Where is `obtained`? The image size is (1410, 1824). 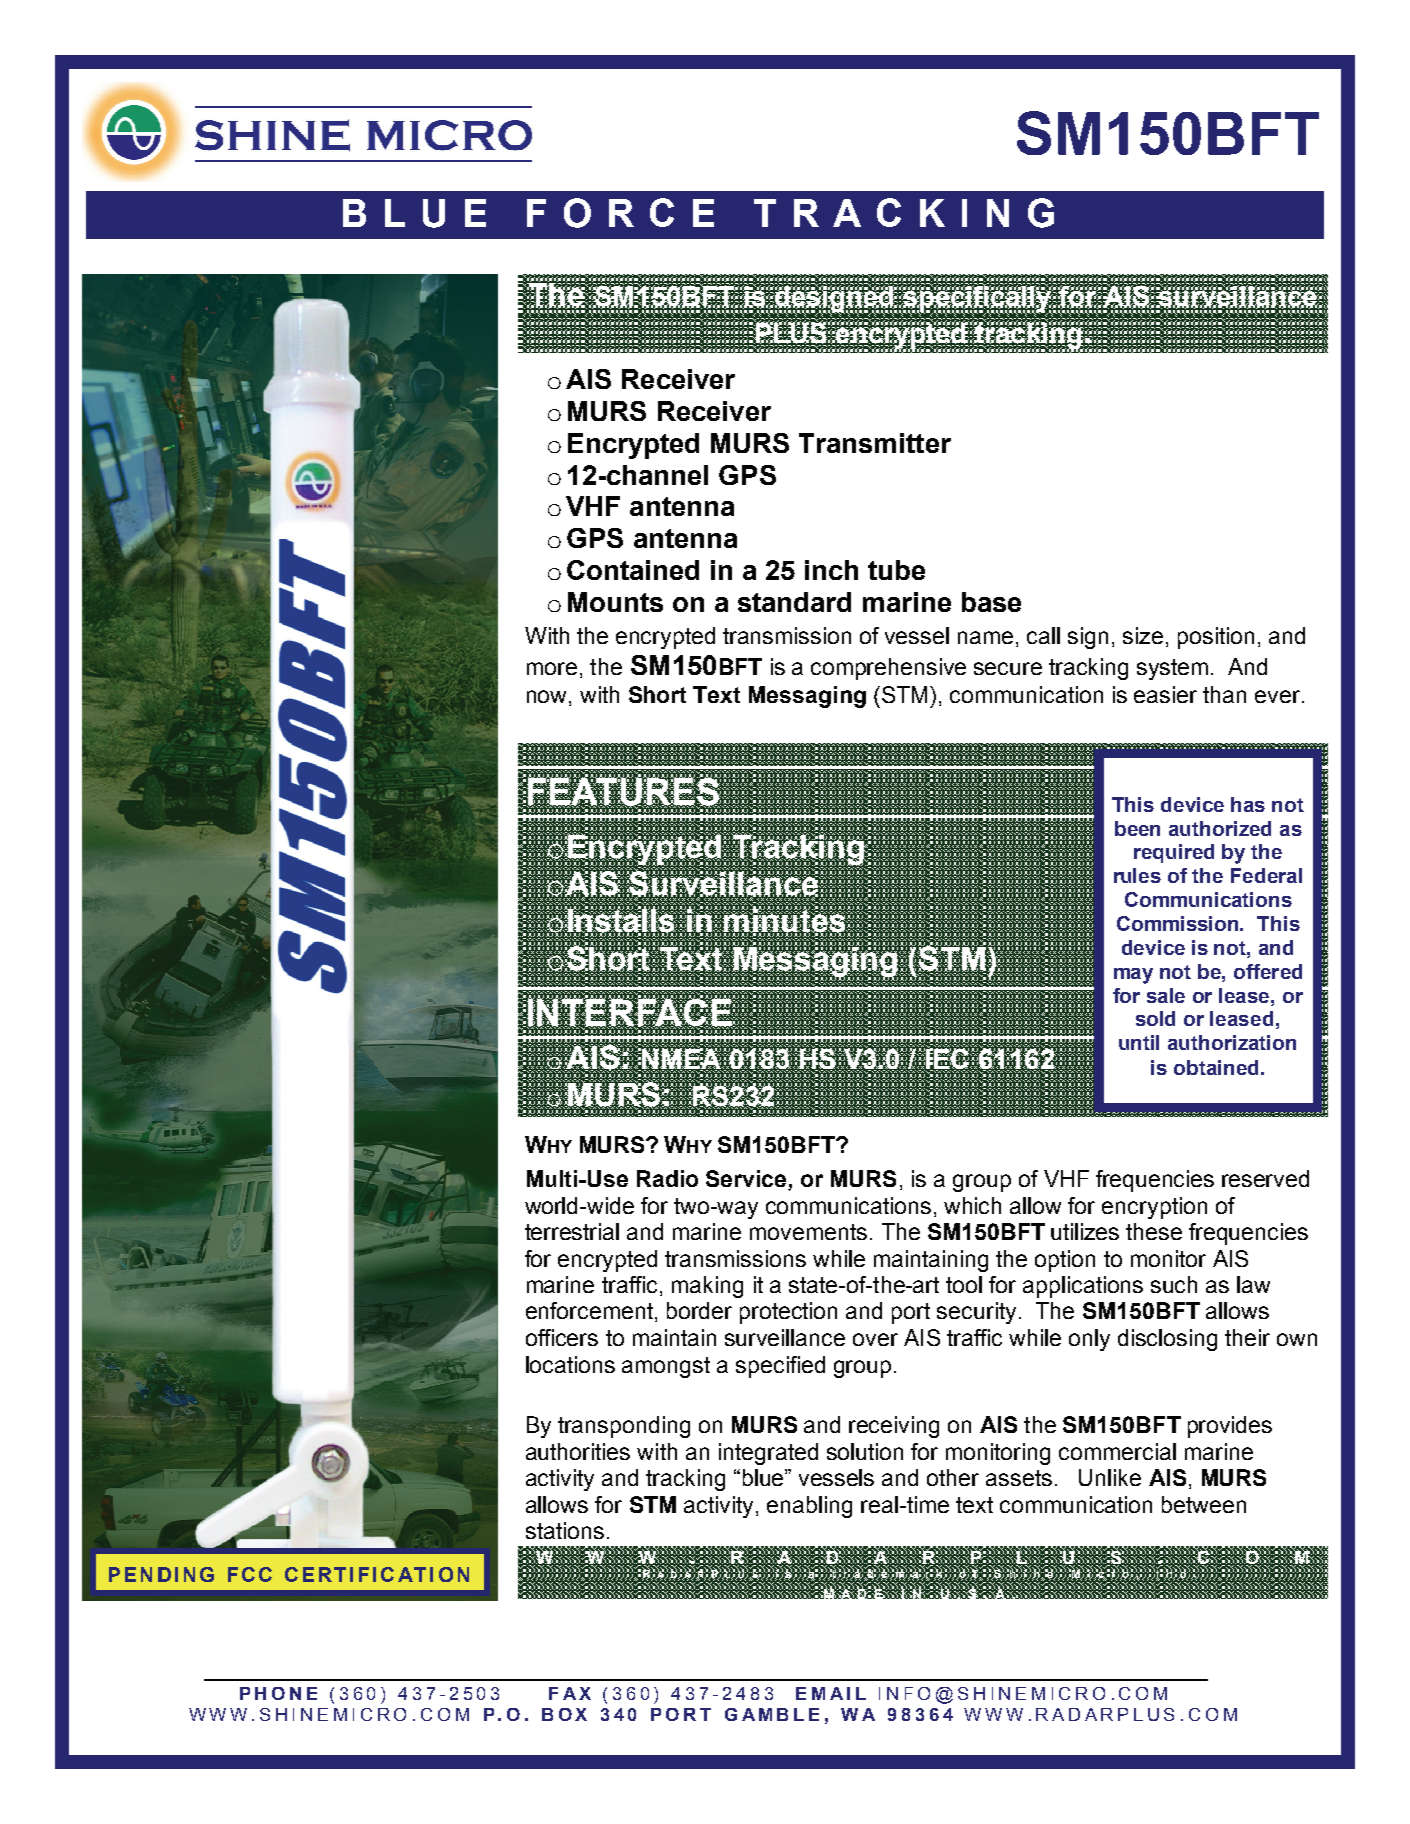
obtained is located at coordinates (1216, 1067).
